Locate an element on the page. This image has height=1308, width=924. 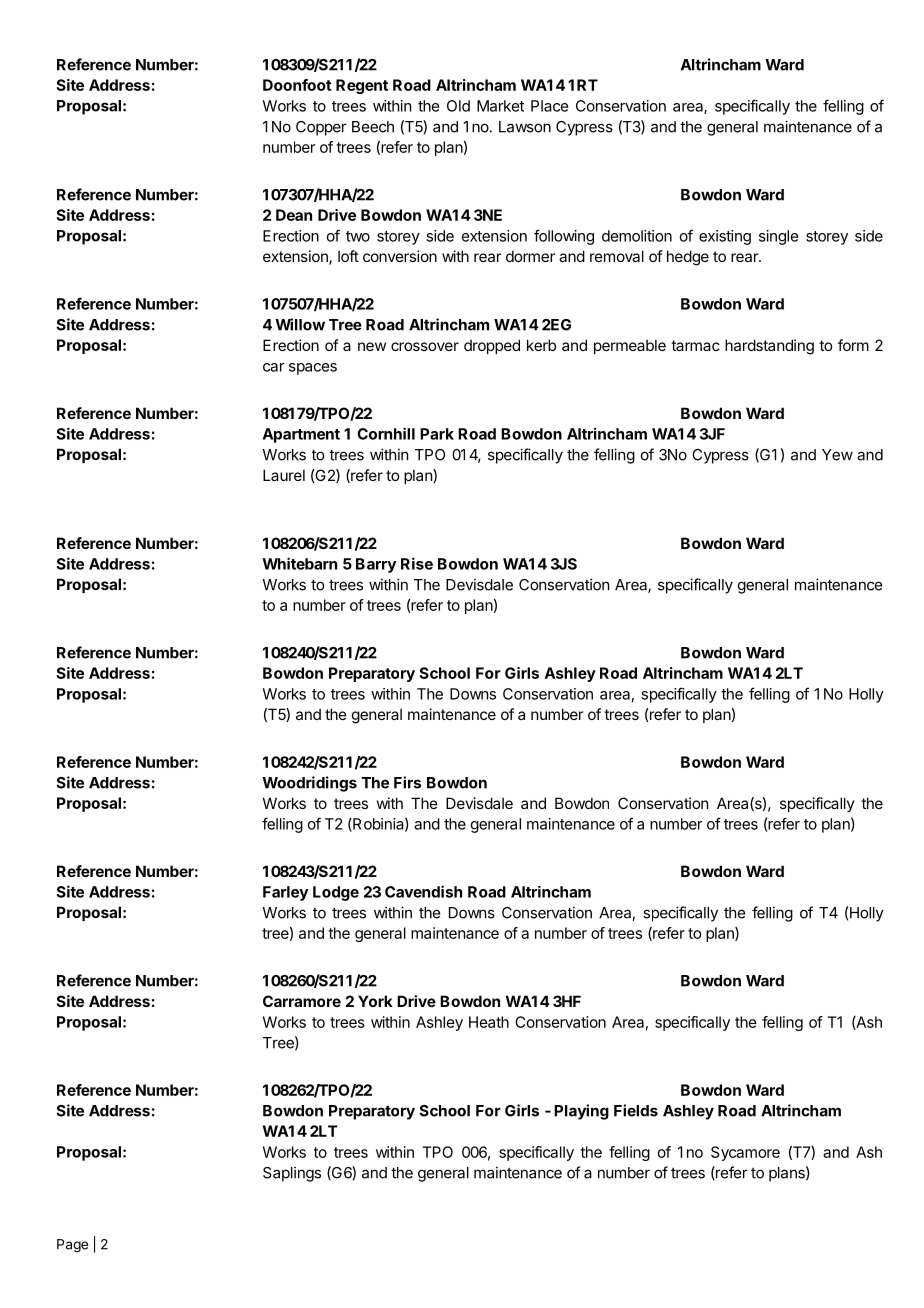
Page is located at coordinates (72, 1246).
